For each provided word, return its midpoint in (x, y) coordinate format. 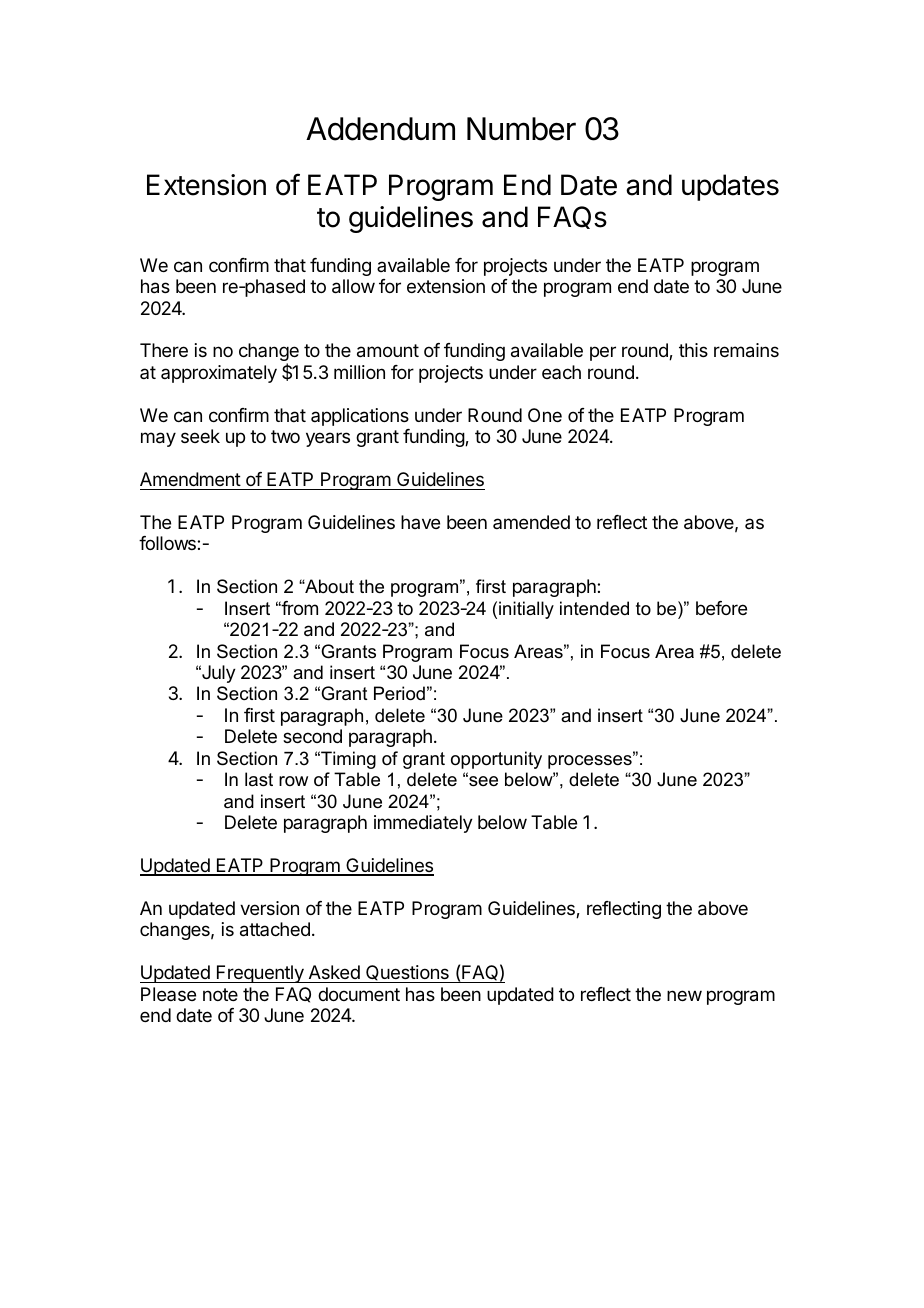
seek (200, 436)
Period (399, 693)
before (721, 608)
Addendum (380, 129)
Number (521, 129)
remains (746, 350)
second (312, 736)
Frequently (260, 974)
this (693, 350)
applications (360, 417)
